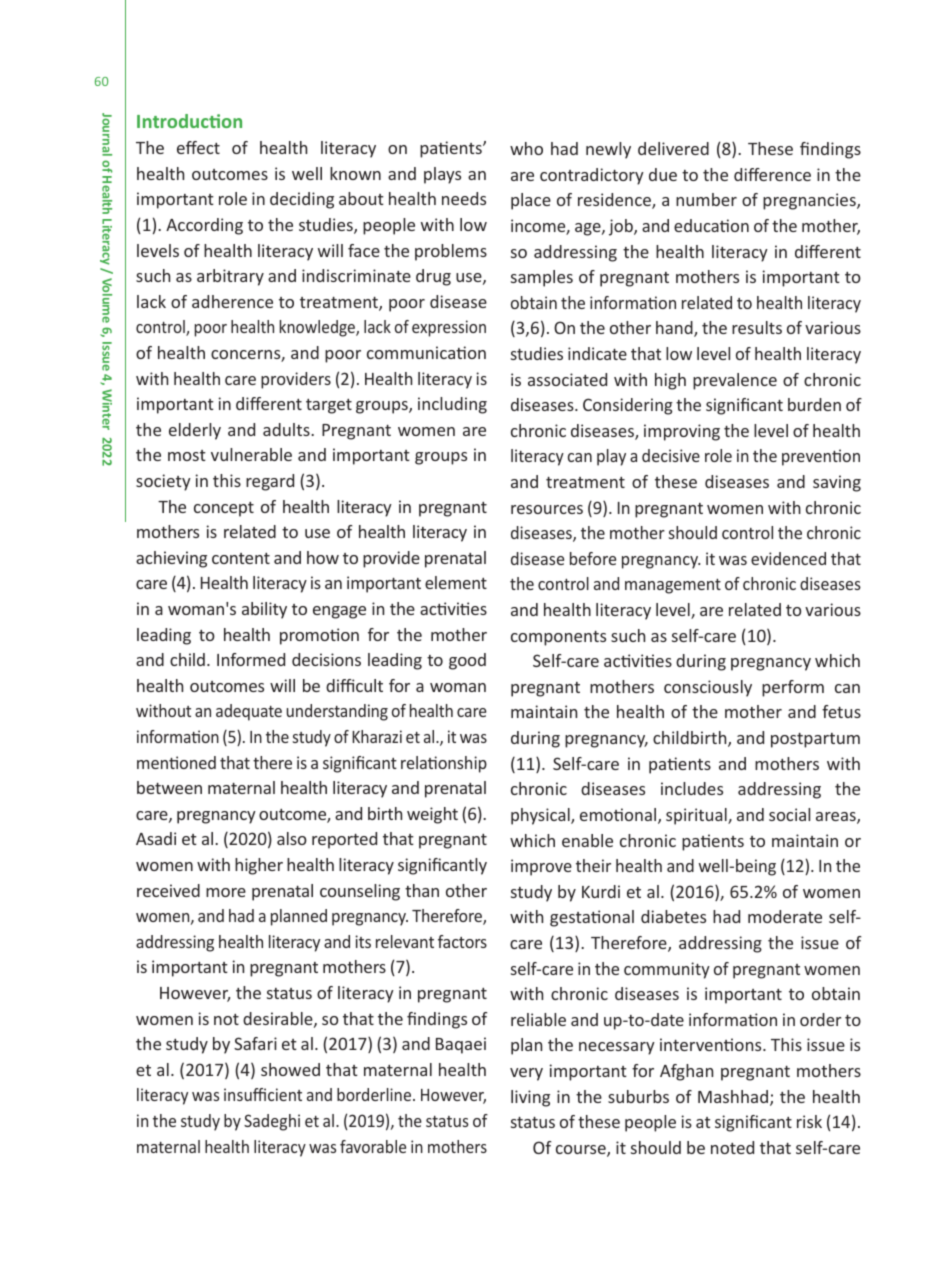 The width and height of the screenshot is (952, 1270). Describe the element at coordinates (290, 1069) in the screenshot. I see `showed` at that location.
